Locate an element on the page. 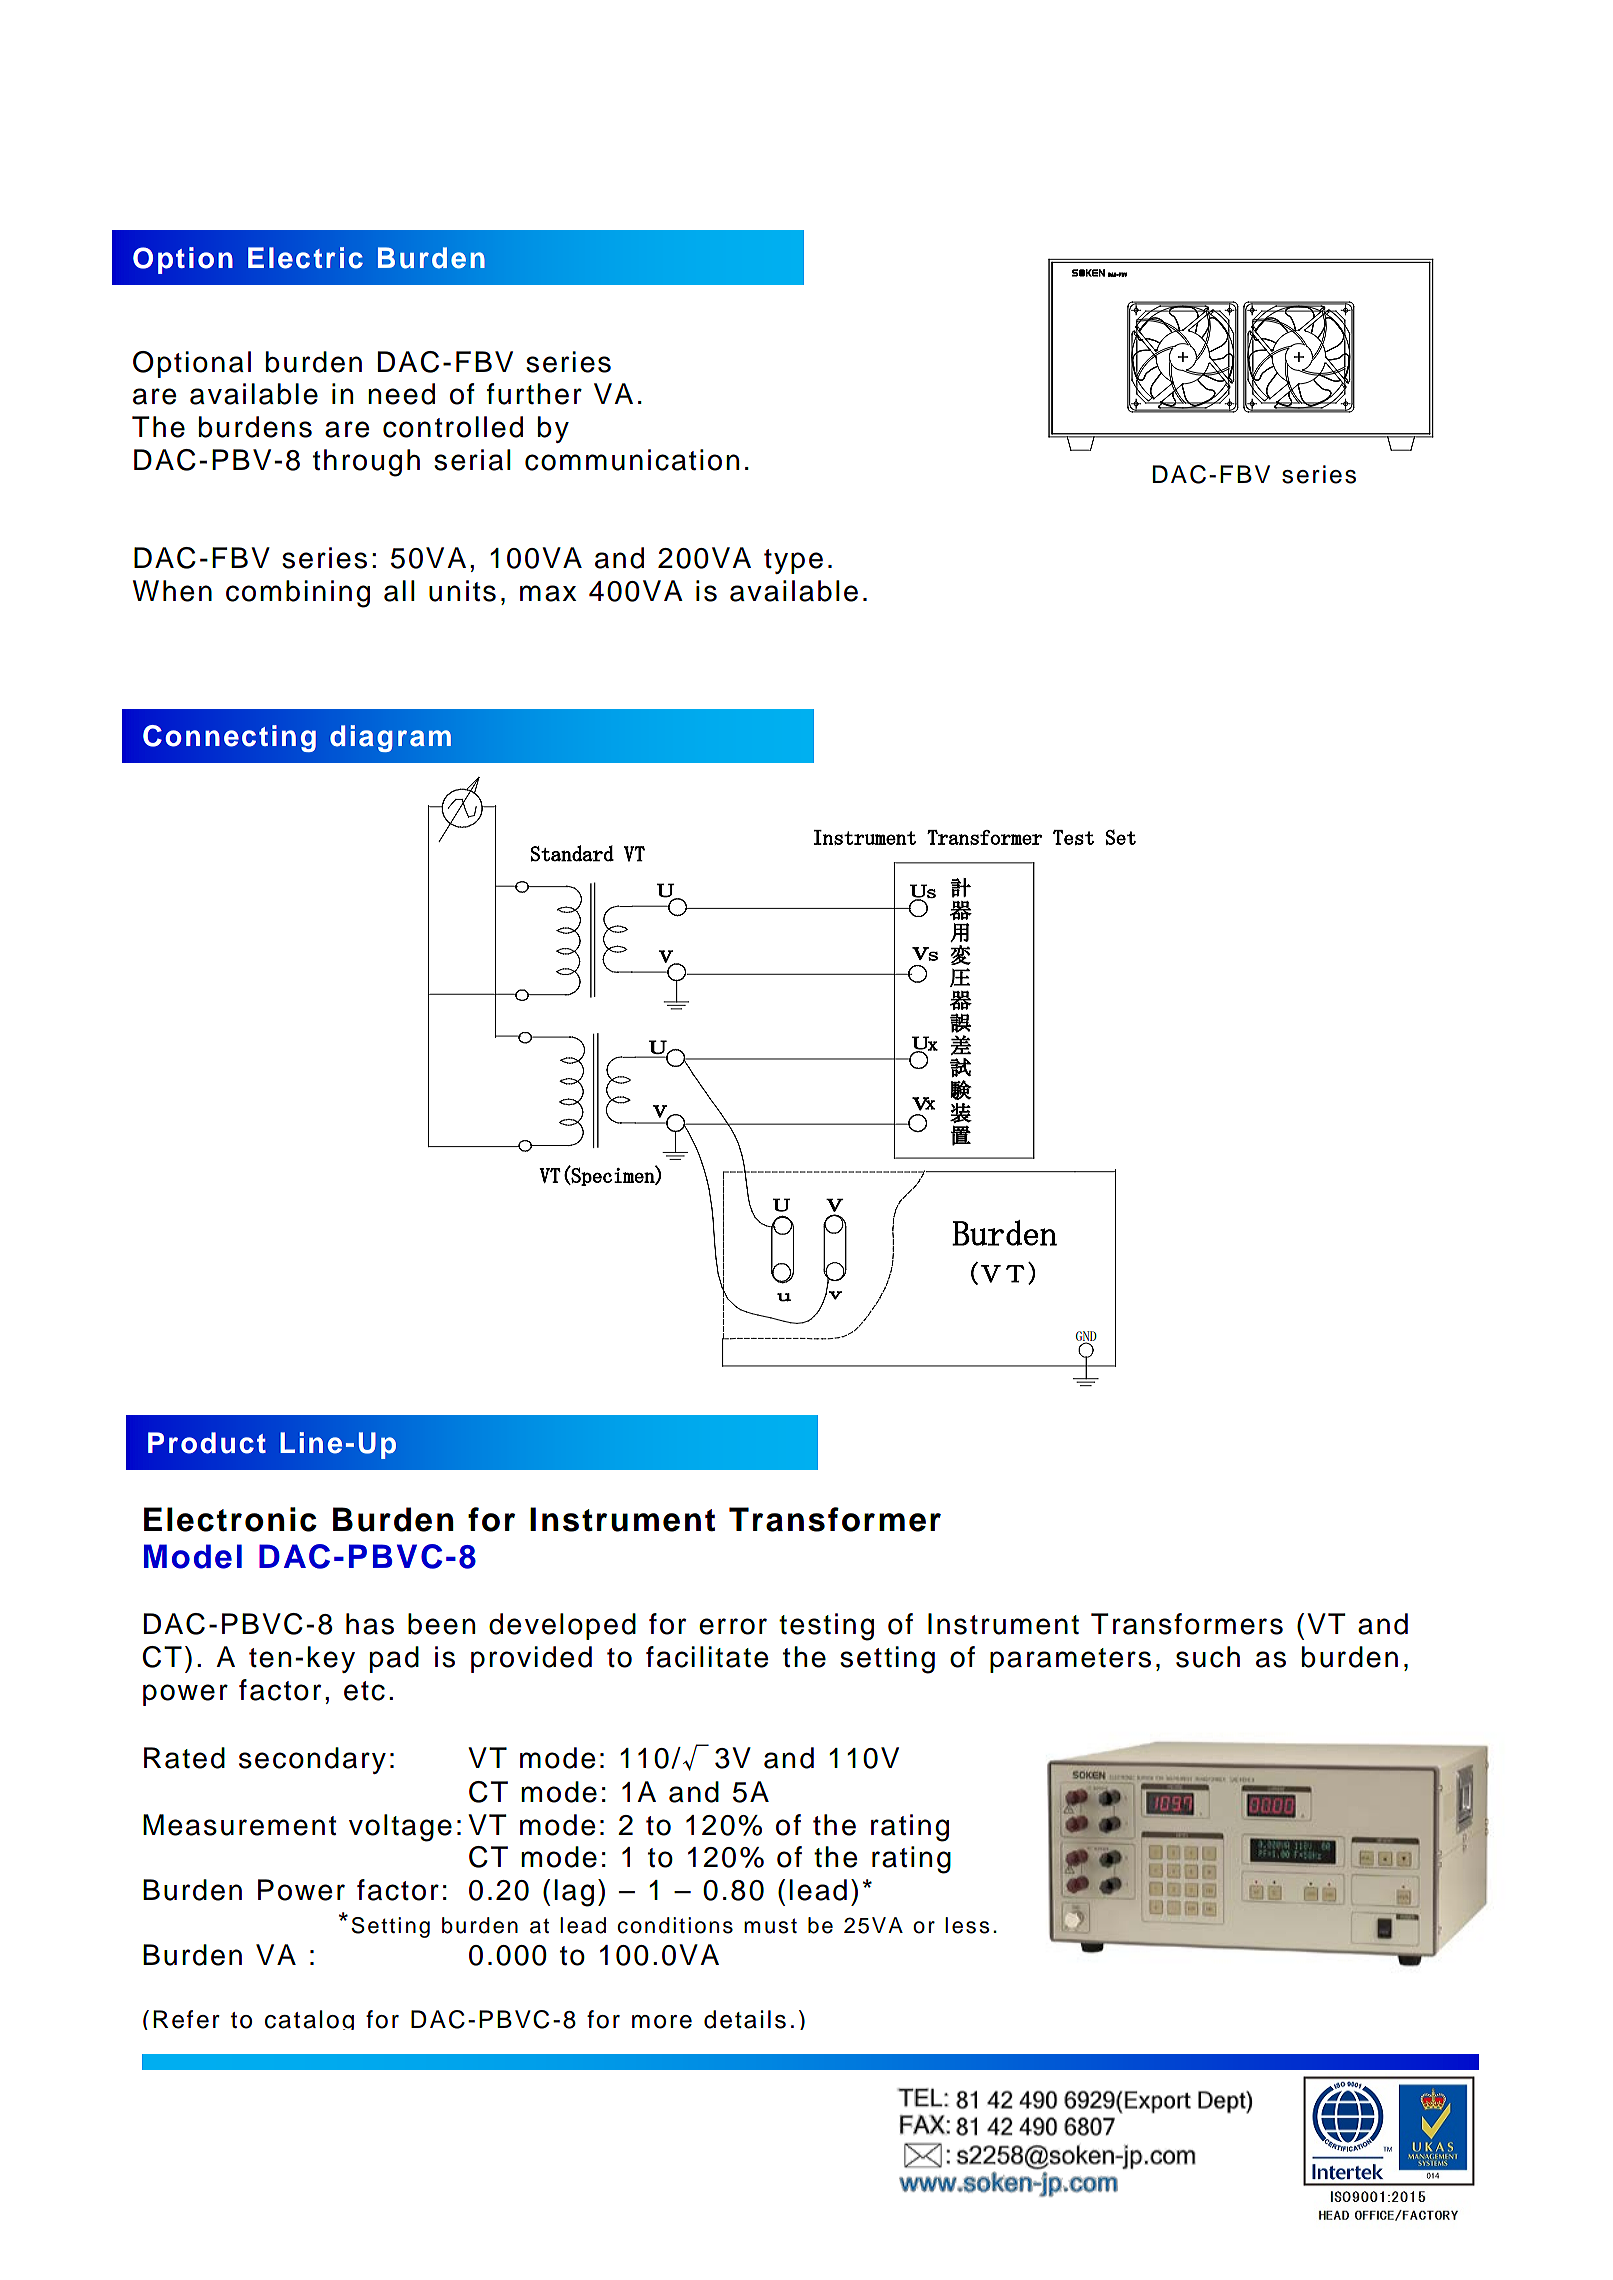 The height and width of the page is (2280, 1613). type is located at coordinates (793, 561).
